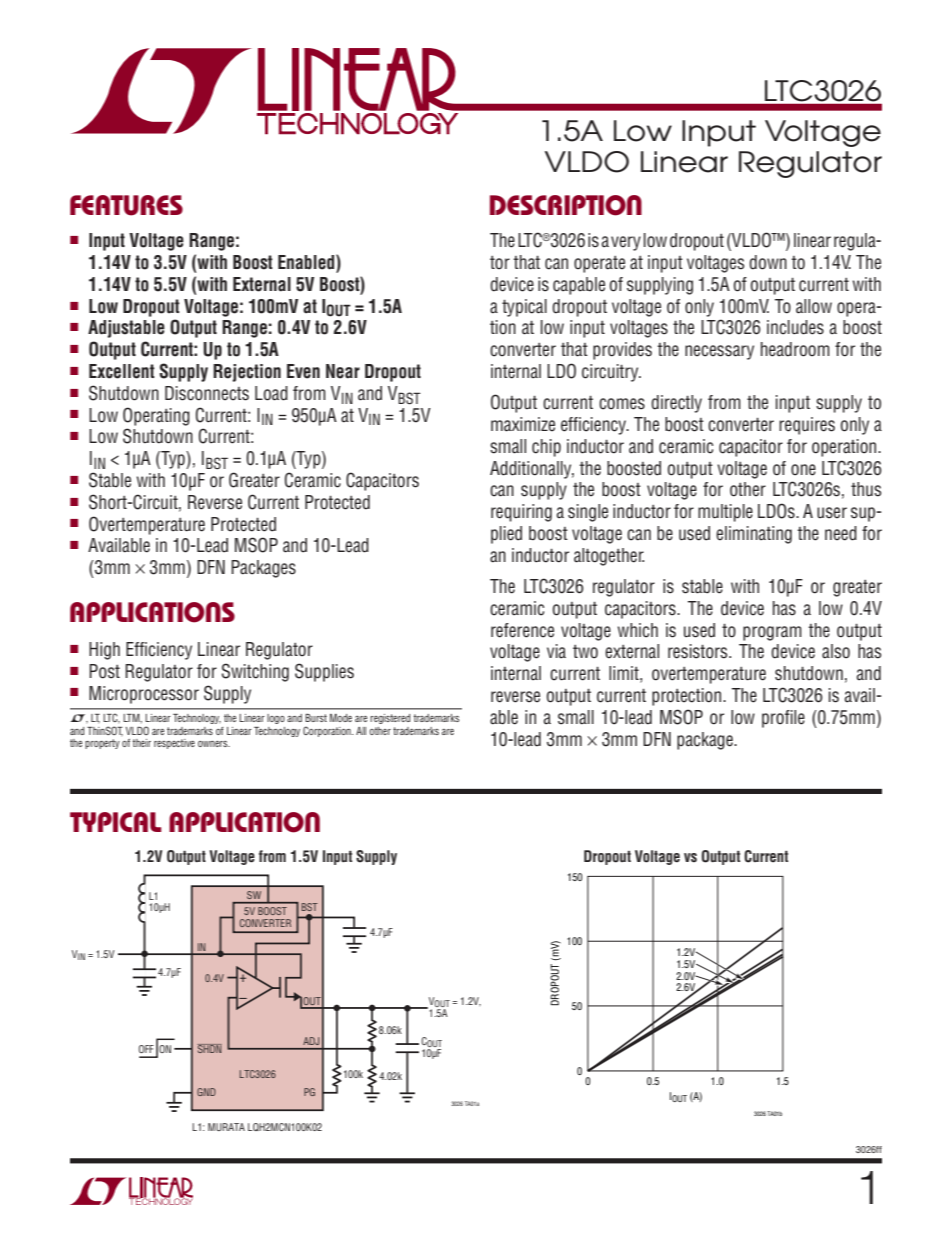 The width and height of the screenshot is (952, 1233). Describe the element at coordinates (226, 1127) in the screenshot. I see `MURATA` at that location.
